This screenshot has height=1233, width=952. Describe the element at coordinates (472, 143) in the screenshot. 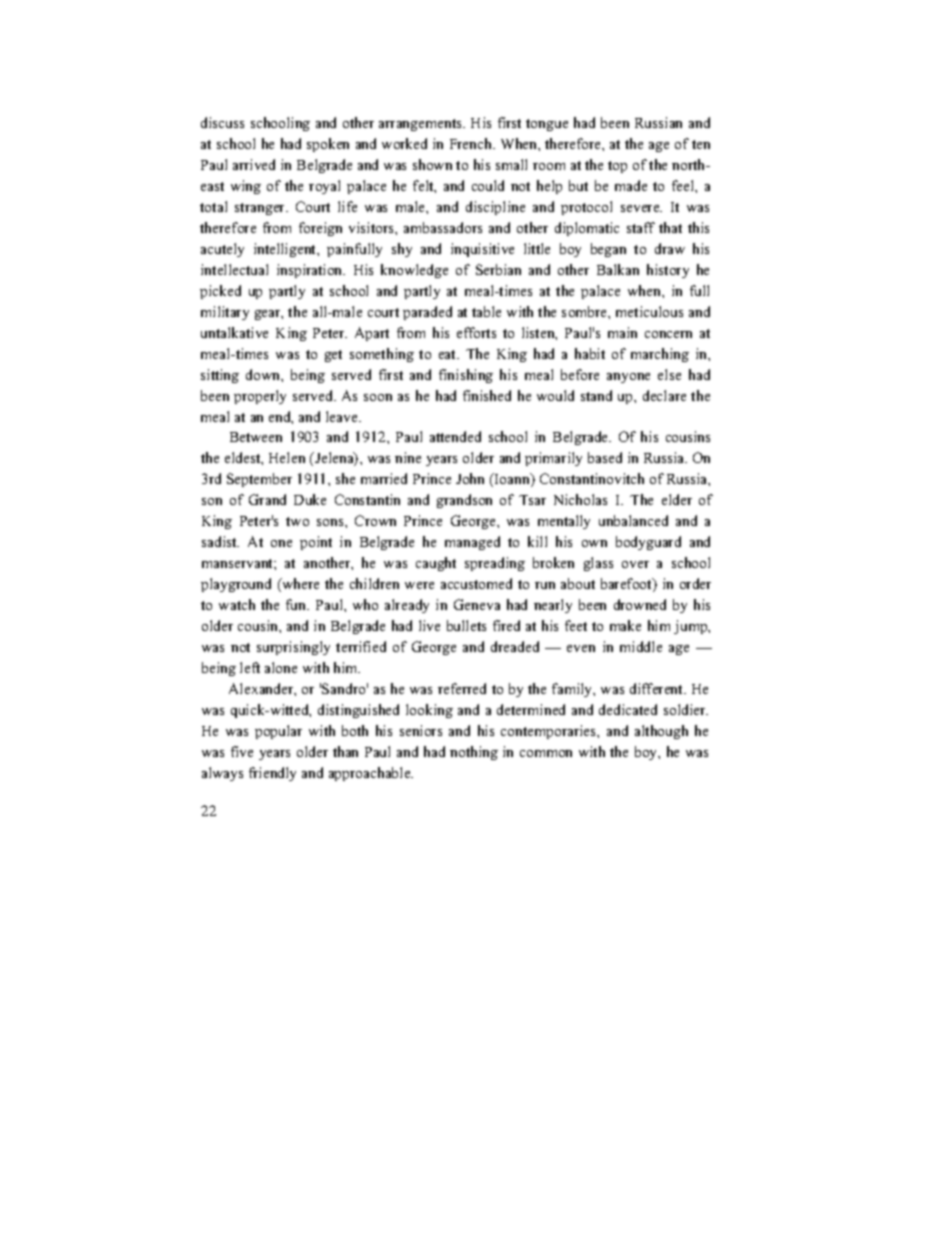

I see `French` at that location.
